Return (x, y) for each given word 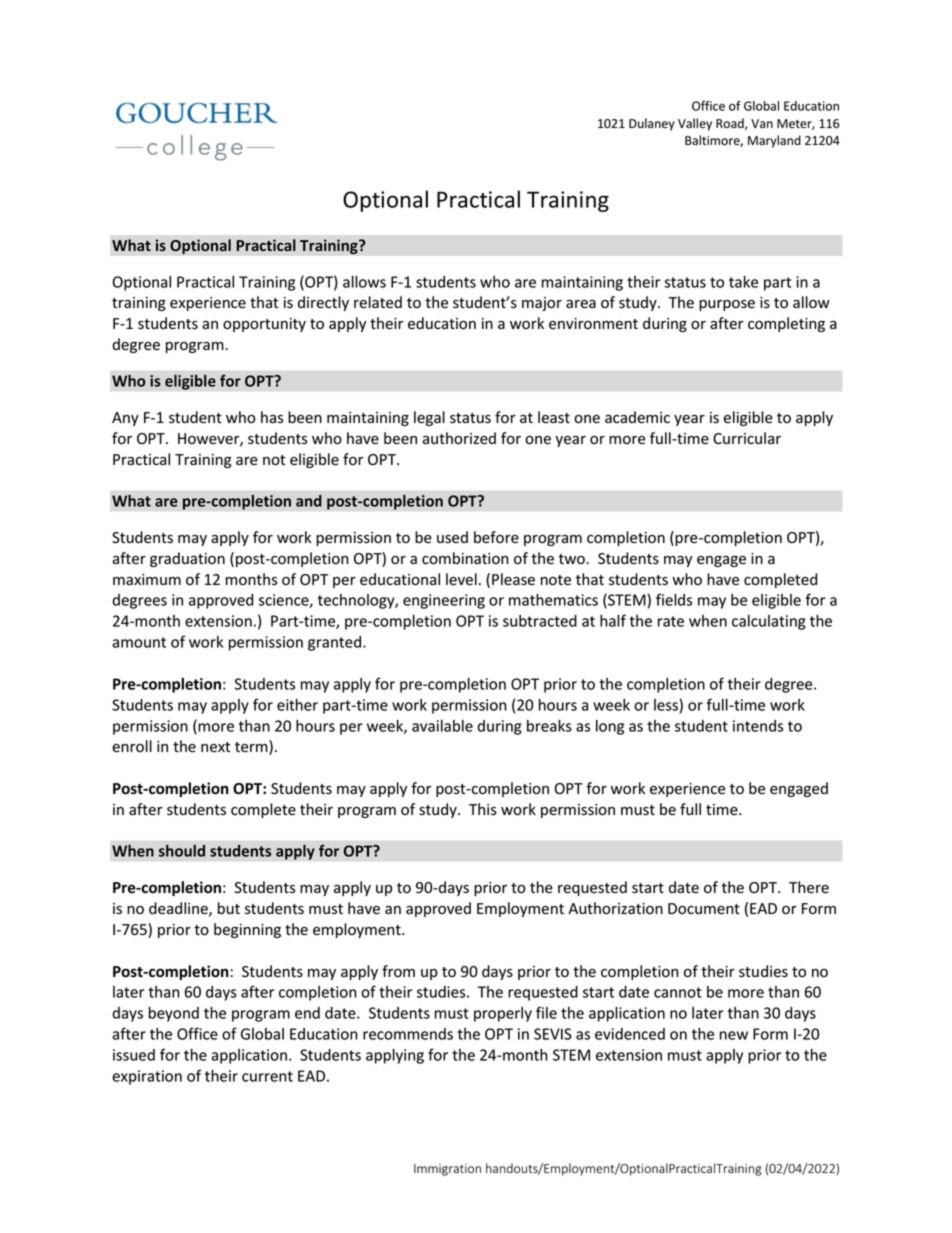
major (542, 304)
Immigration (447, 1170)
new (734, 1035)
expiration (147, 1077)
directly (323, 303)
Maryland (774, 141)
